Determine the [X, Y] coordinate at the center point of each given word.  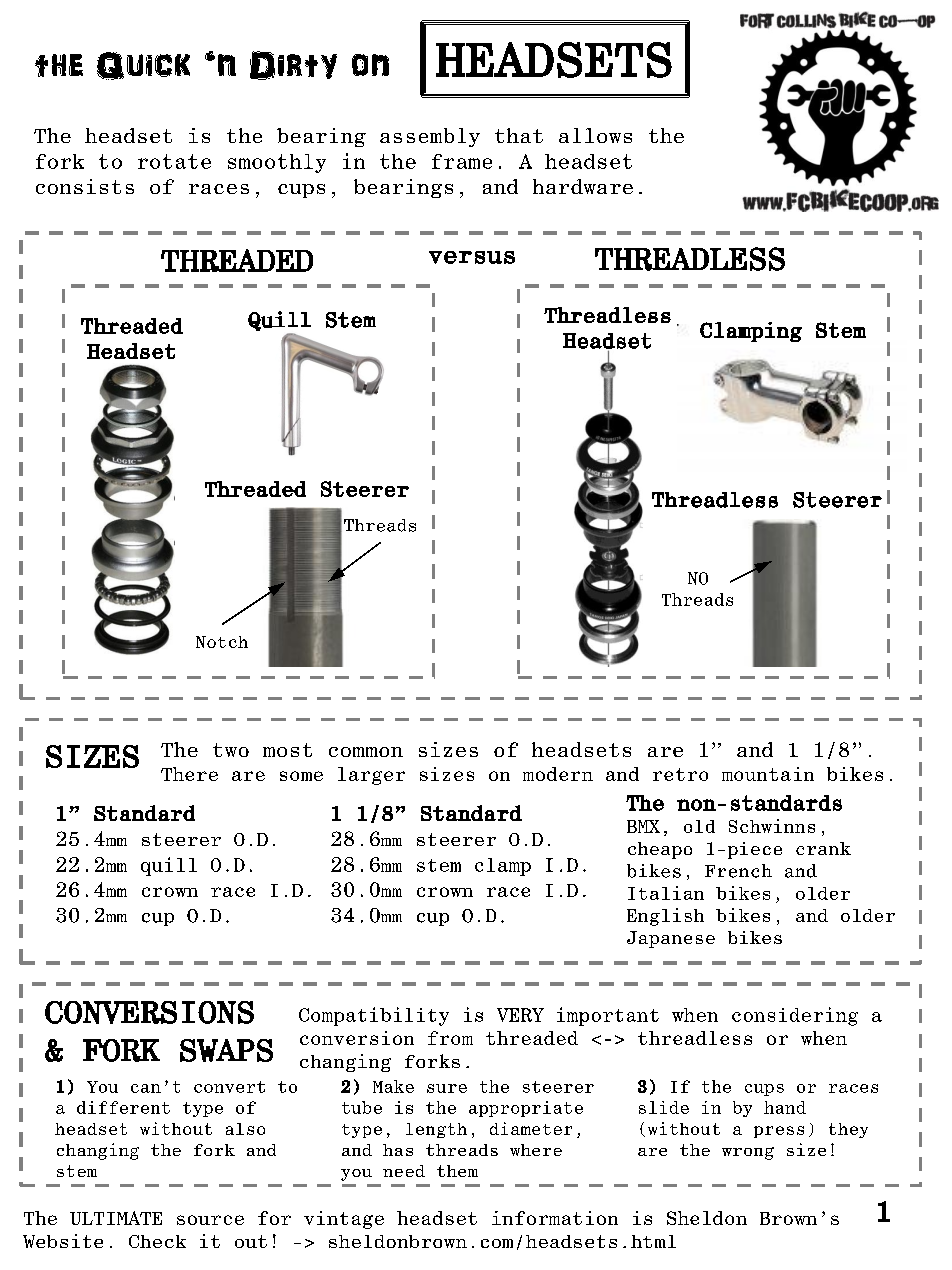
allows [595, 135]
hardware [583, 186]
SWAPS [226, 1050]
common [366, 752]
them [457, 1171]
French [738, 871]
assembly [430, 137]
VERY [520, 1015]
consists [85, 186]
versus [472, 257]
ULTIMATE [116, 1218]
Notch [222, 642]
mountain [768, 774]
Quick [143, 66]
